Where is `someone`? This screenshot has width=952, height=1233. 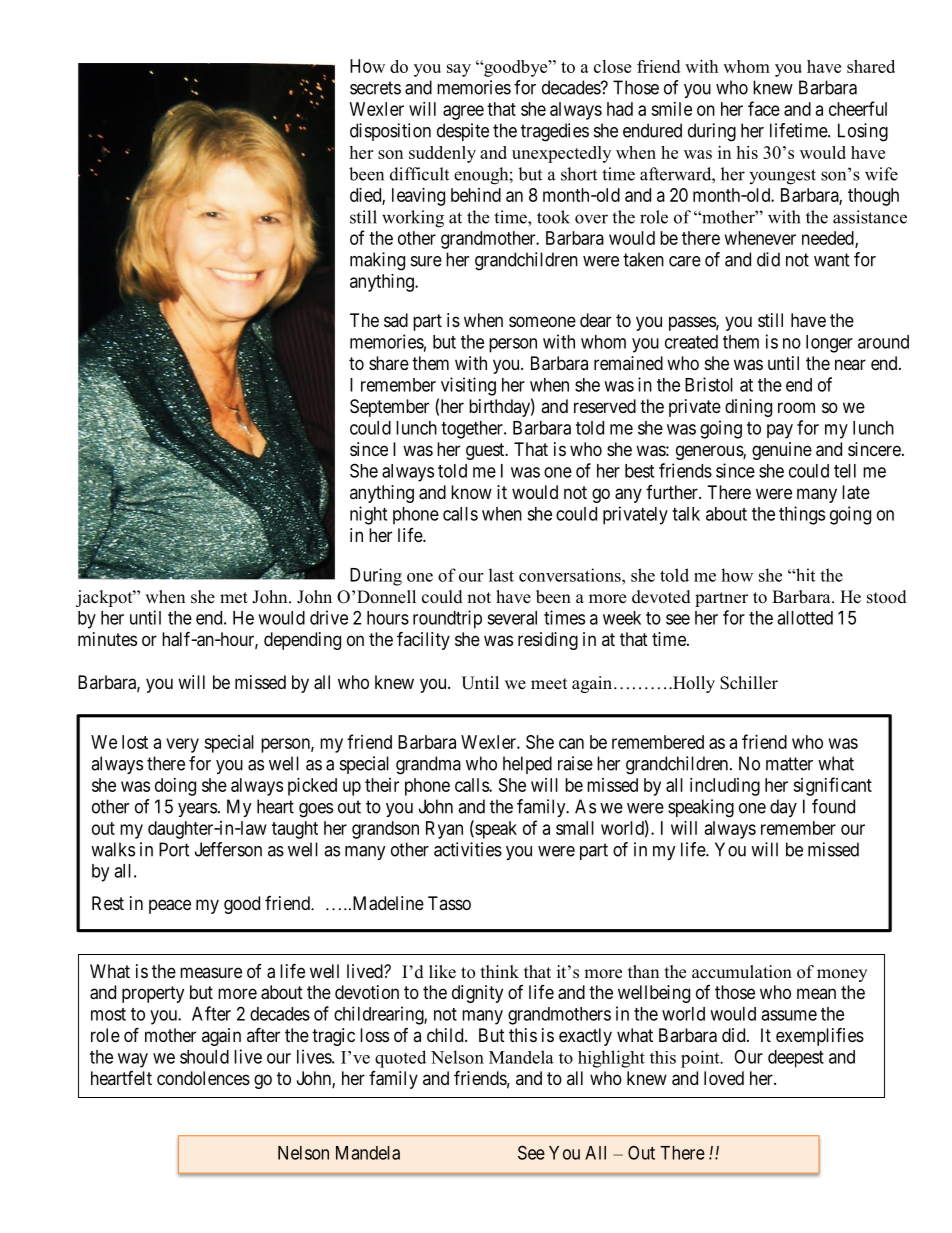 someone is located at coordinates (542, 321).
